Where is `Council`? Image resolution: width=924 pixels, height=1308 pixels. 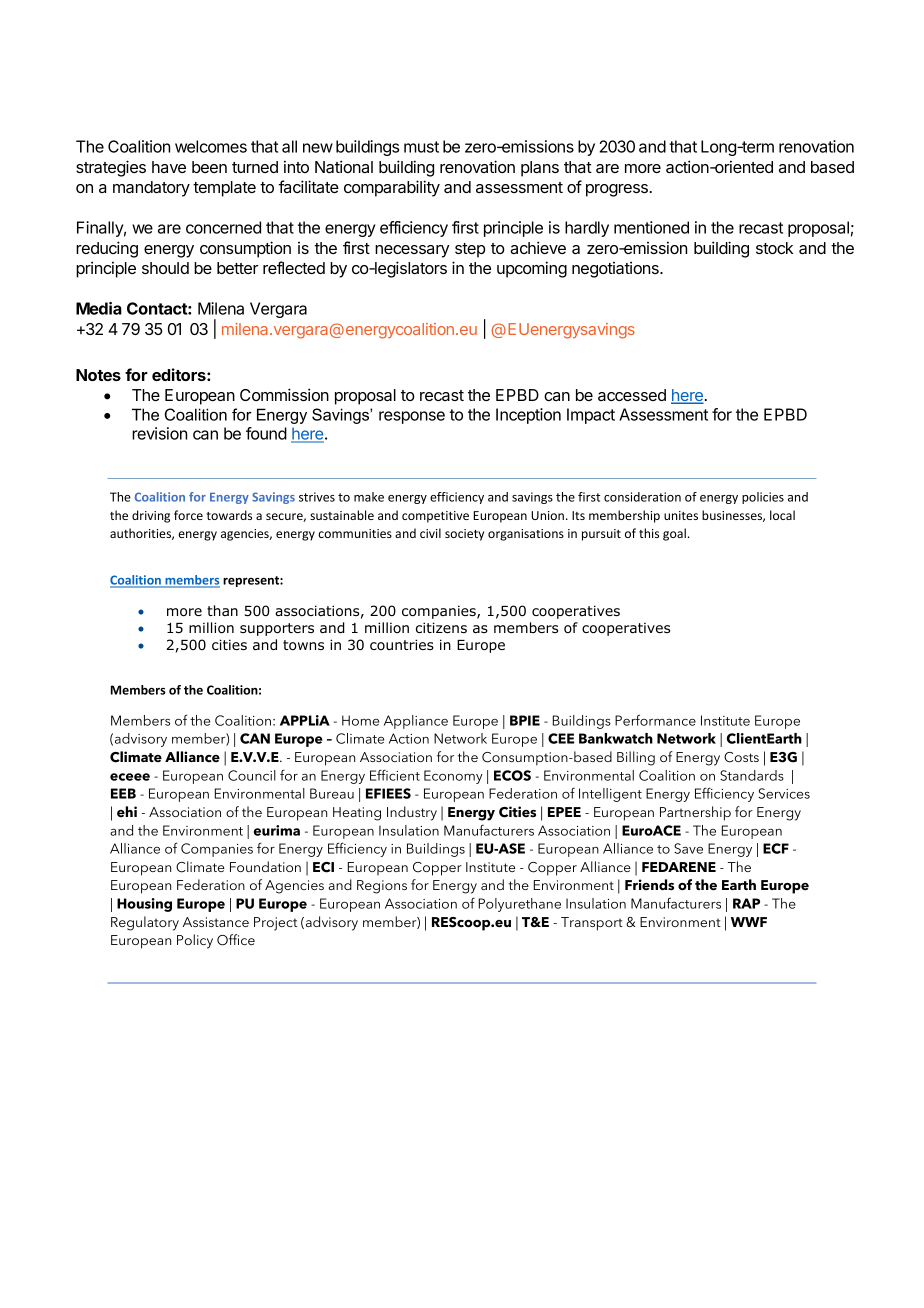
Council is located at coordinates (252, 775).
